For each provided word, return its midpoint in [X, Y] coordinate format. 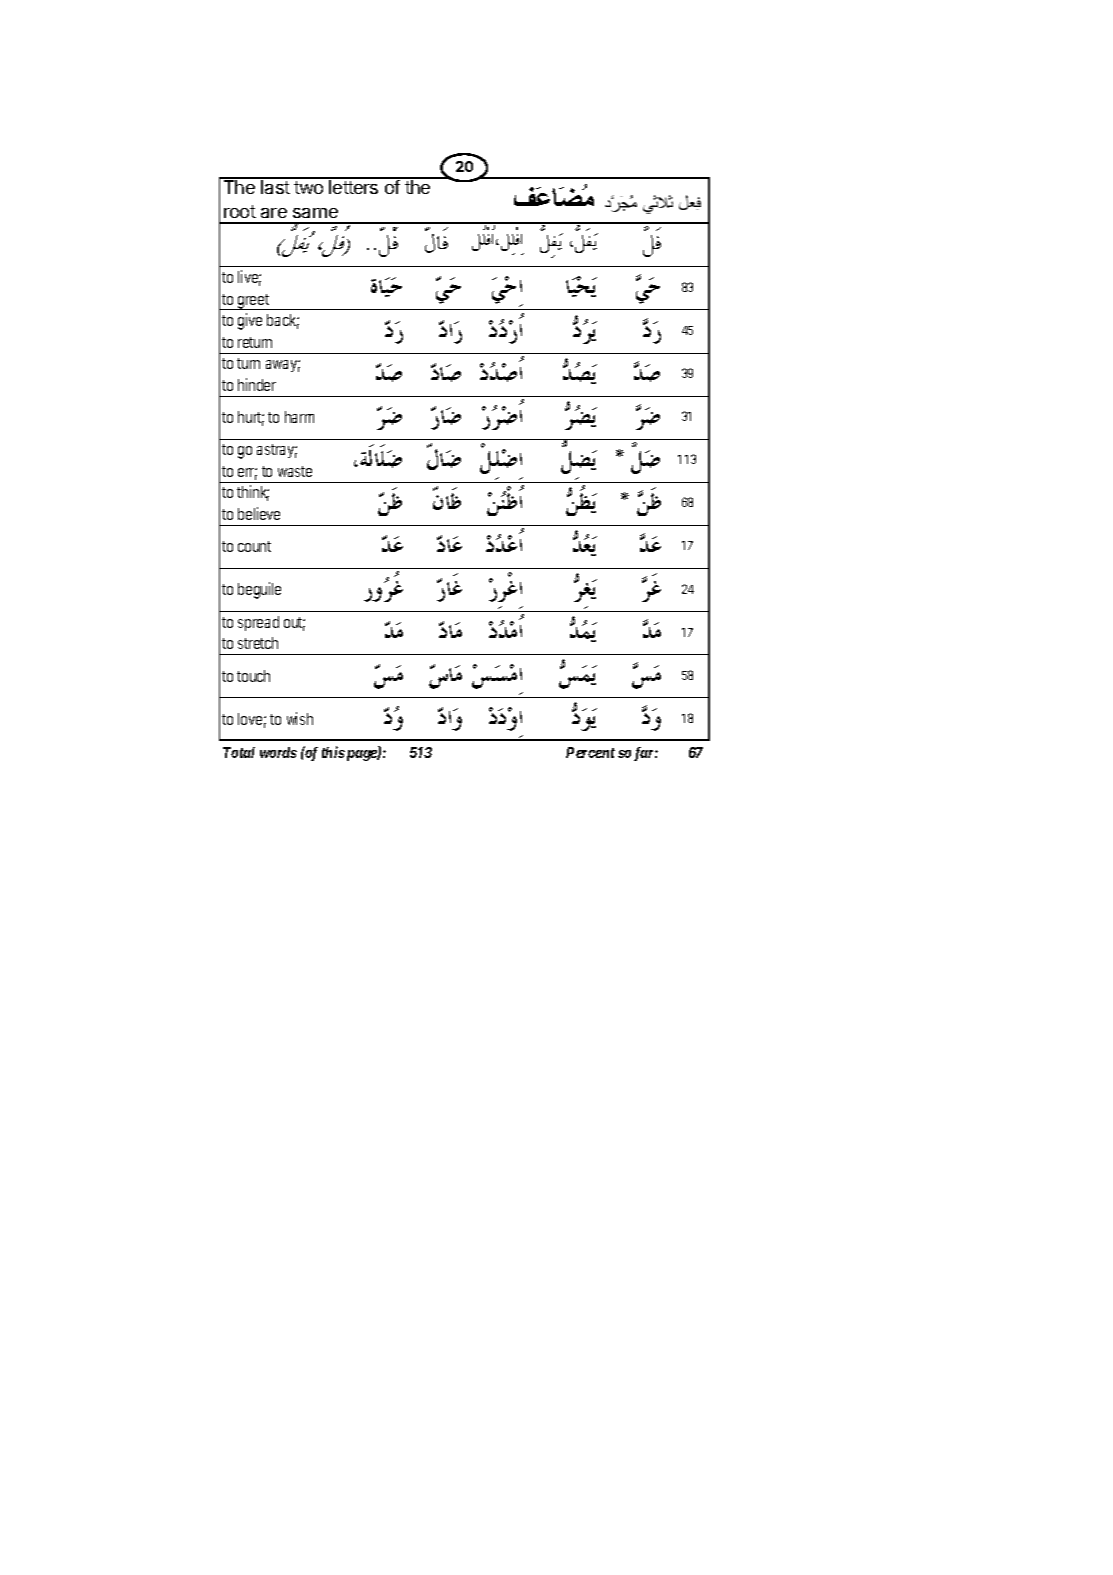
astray [277, 451]
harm [299, 417]
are [274, 213]
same [315, 213]
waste [295, 471]
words [278, 752]
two [308, 187]
